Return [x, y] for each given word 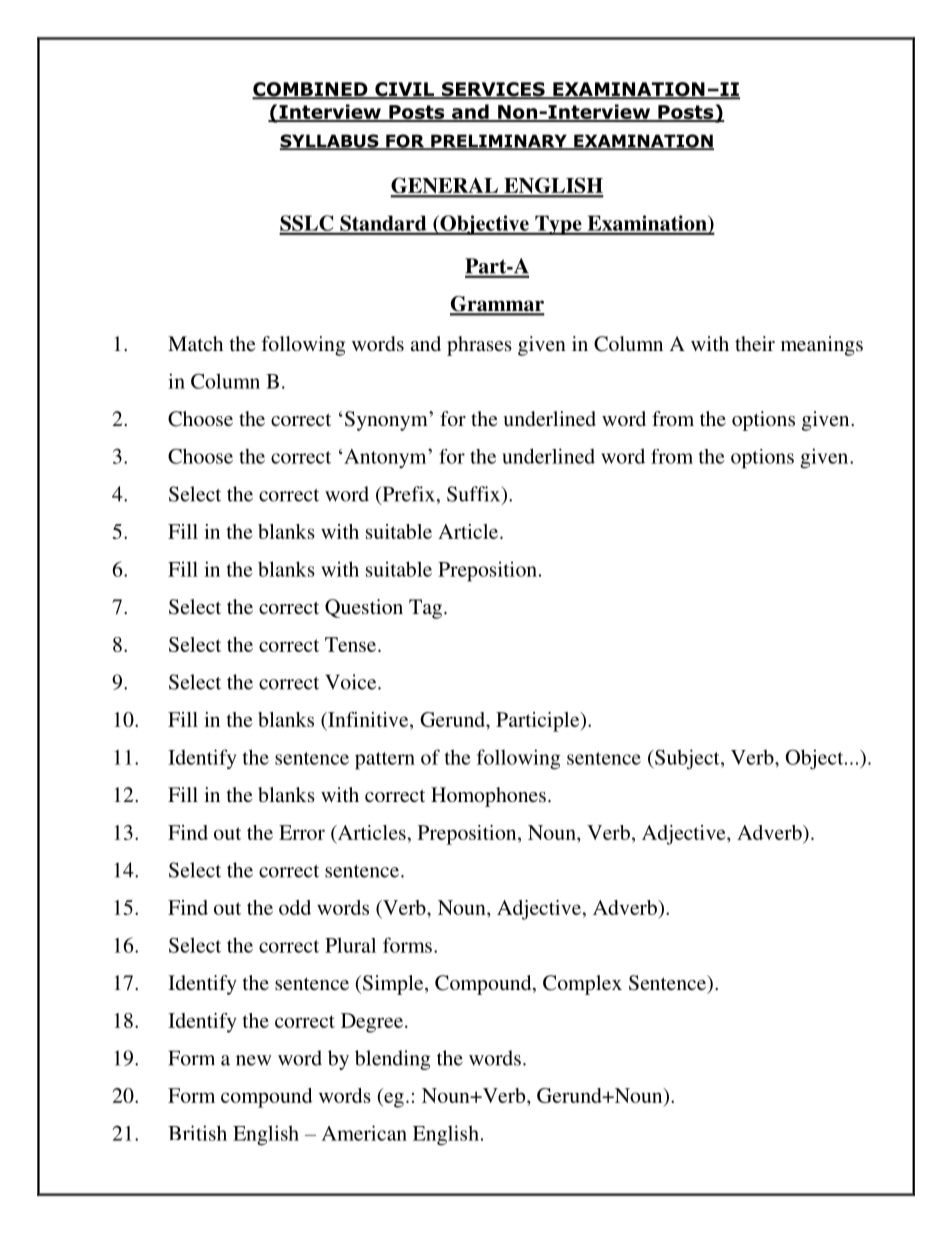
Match [195, 343]
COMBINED [311, 90]
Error [302, 832]
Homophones [488, 797]
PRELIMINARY [499, 142]
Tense [352, 644]
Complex [582, 985]
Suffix [475, 495]
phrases [479, 346]
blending [393, 1060]
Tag [427, 609]
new [253, 1060]
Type [558, 225]
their [755, 343]
